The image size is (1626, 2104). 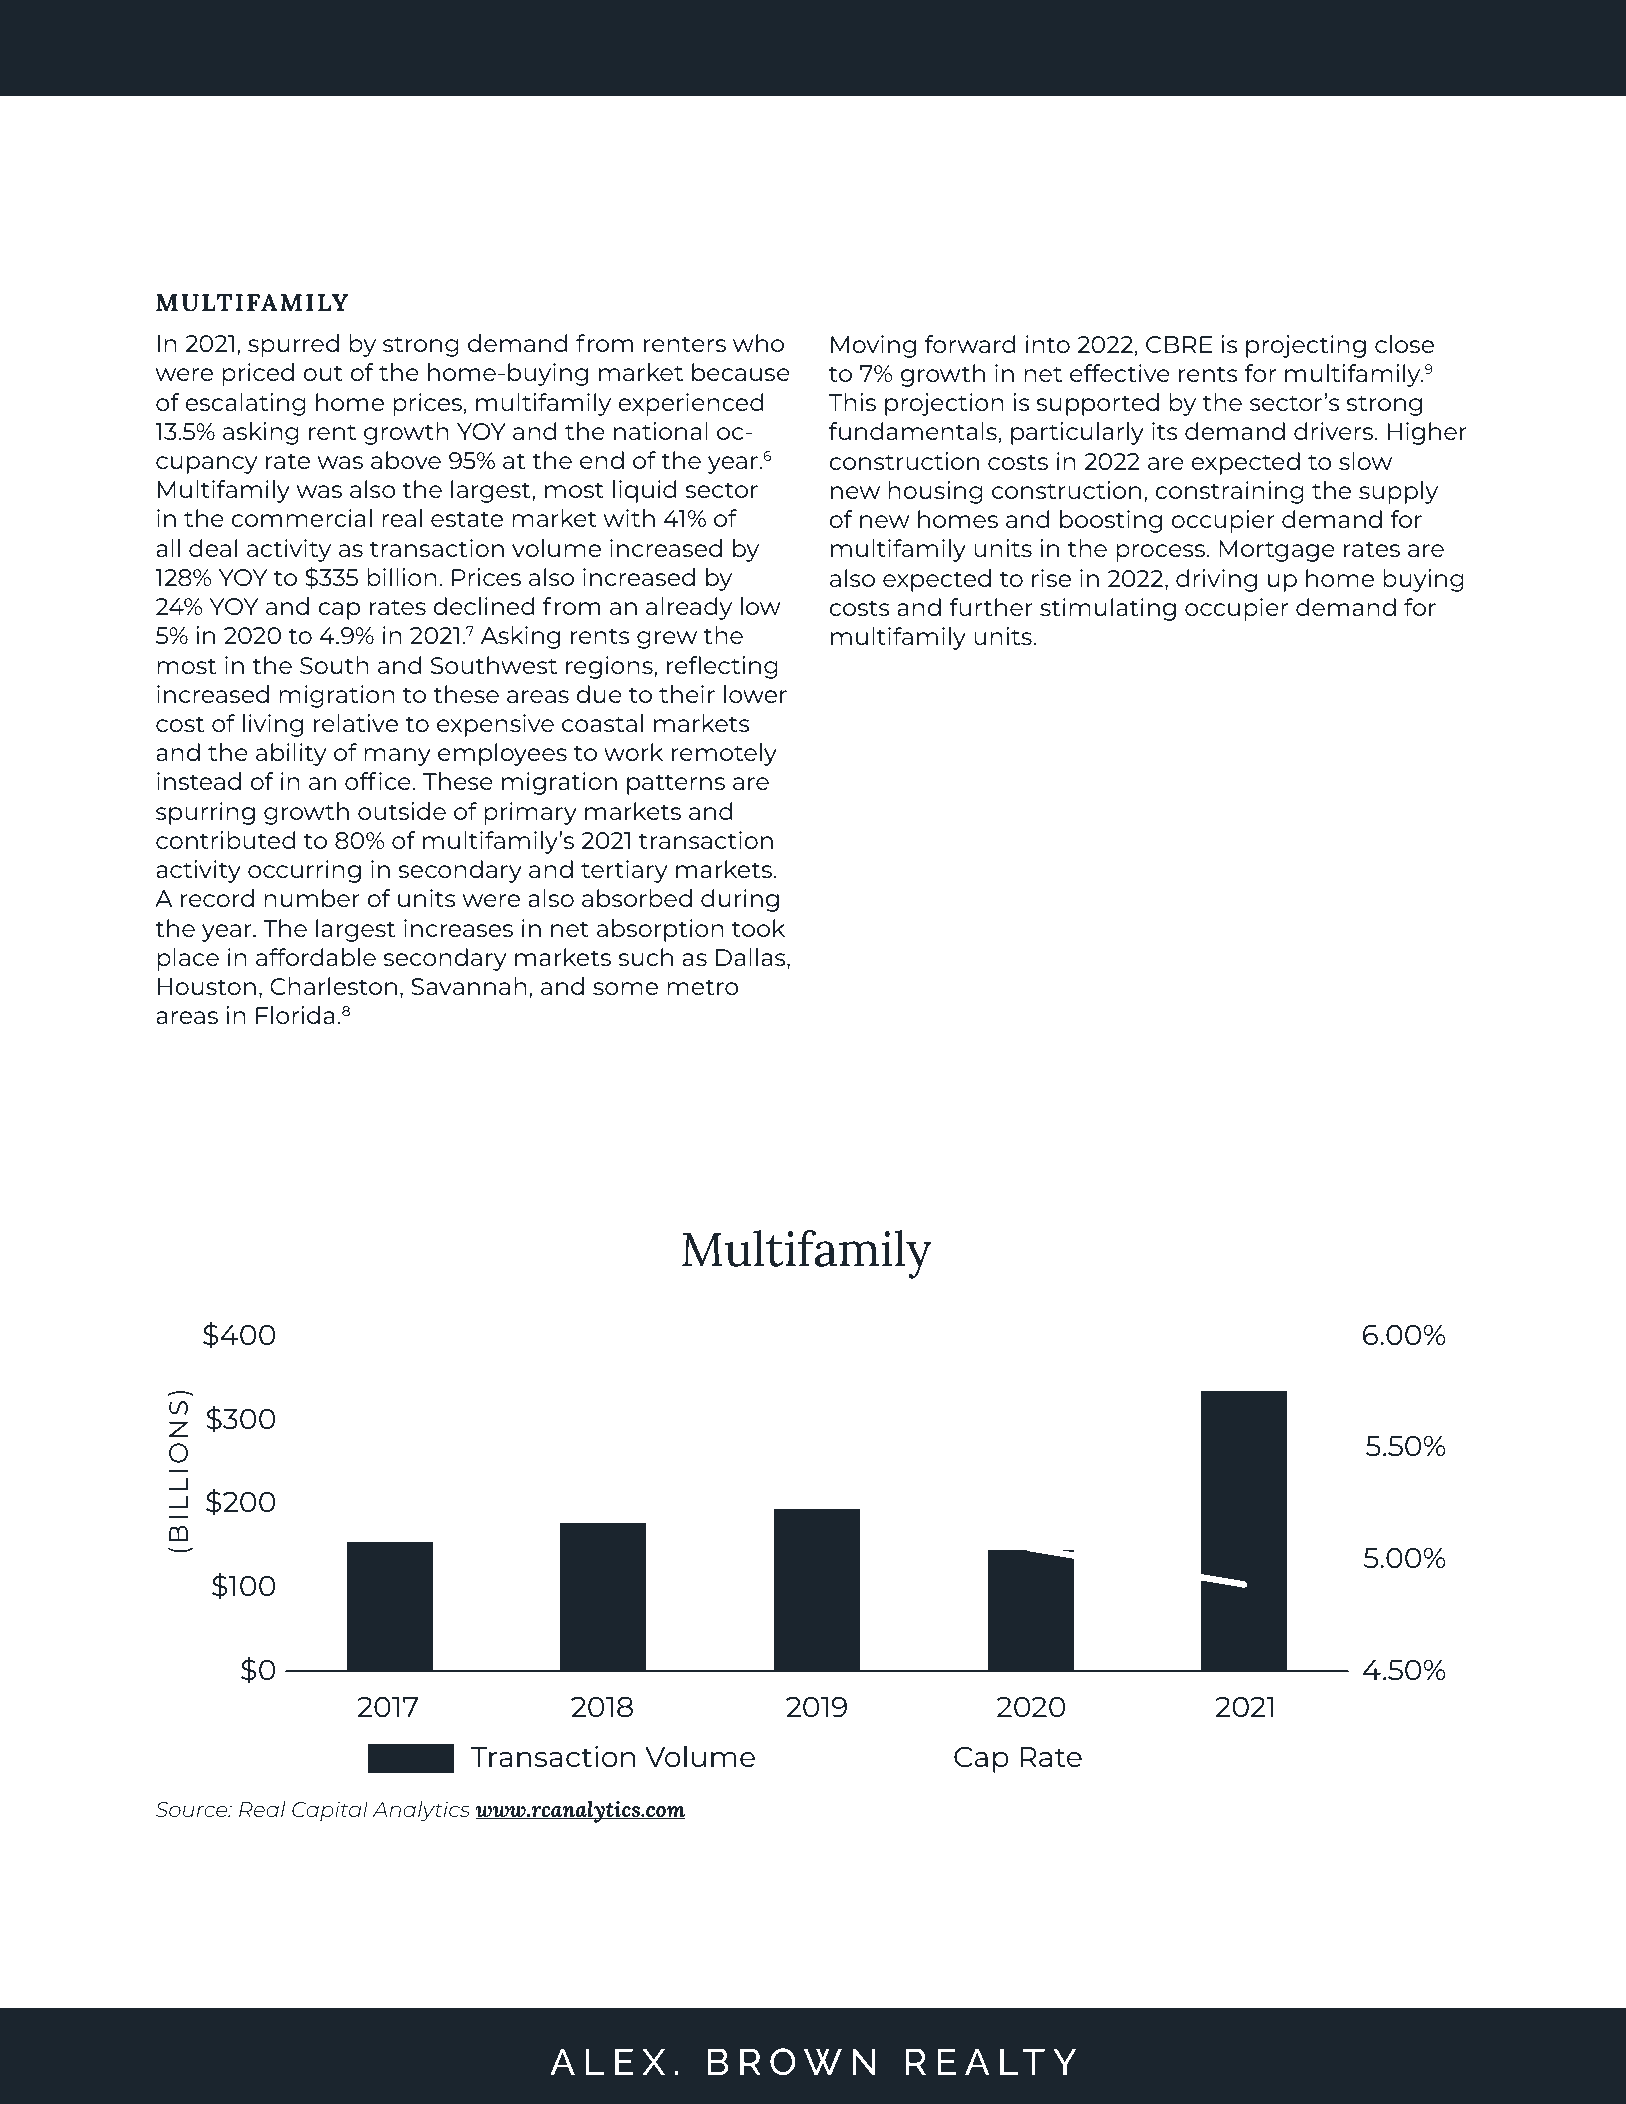 What do you see at coordinates (193, 1809) in the image?
I see `Source` at bounding box center [193, 1809].
